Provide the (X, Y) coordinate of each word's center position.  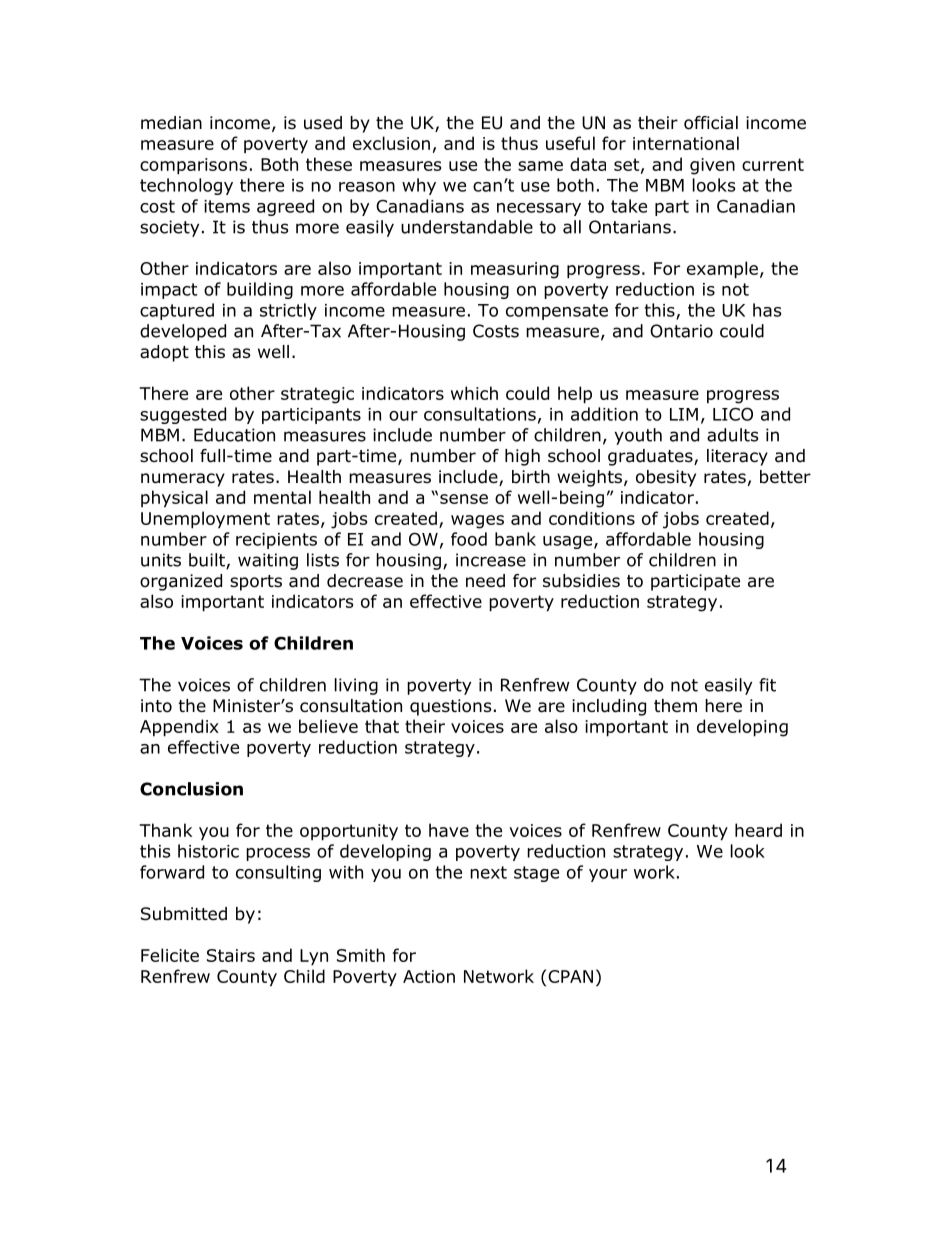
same (540, 166)
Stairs (231, 955)
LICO (733, 414)
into (156, 706)
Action (429, 976)
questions (451, 707)
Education (234, 435)
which (474, 393)
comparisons (193, 166)
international (686, 143)
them (675, 705)
